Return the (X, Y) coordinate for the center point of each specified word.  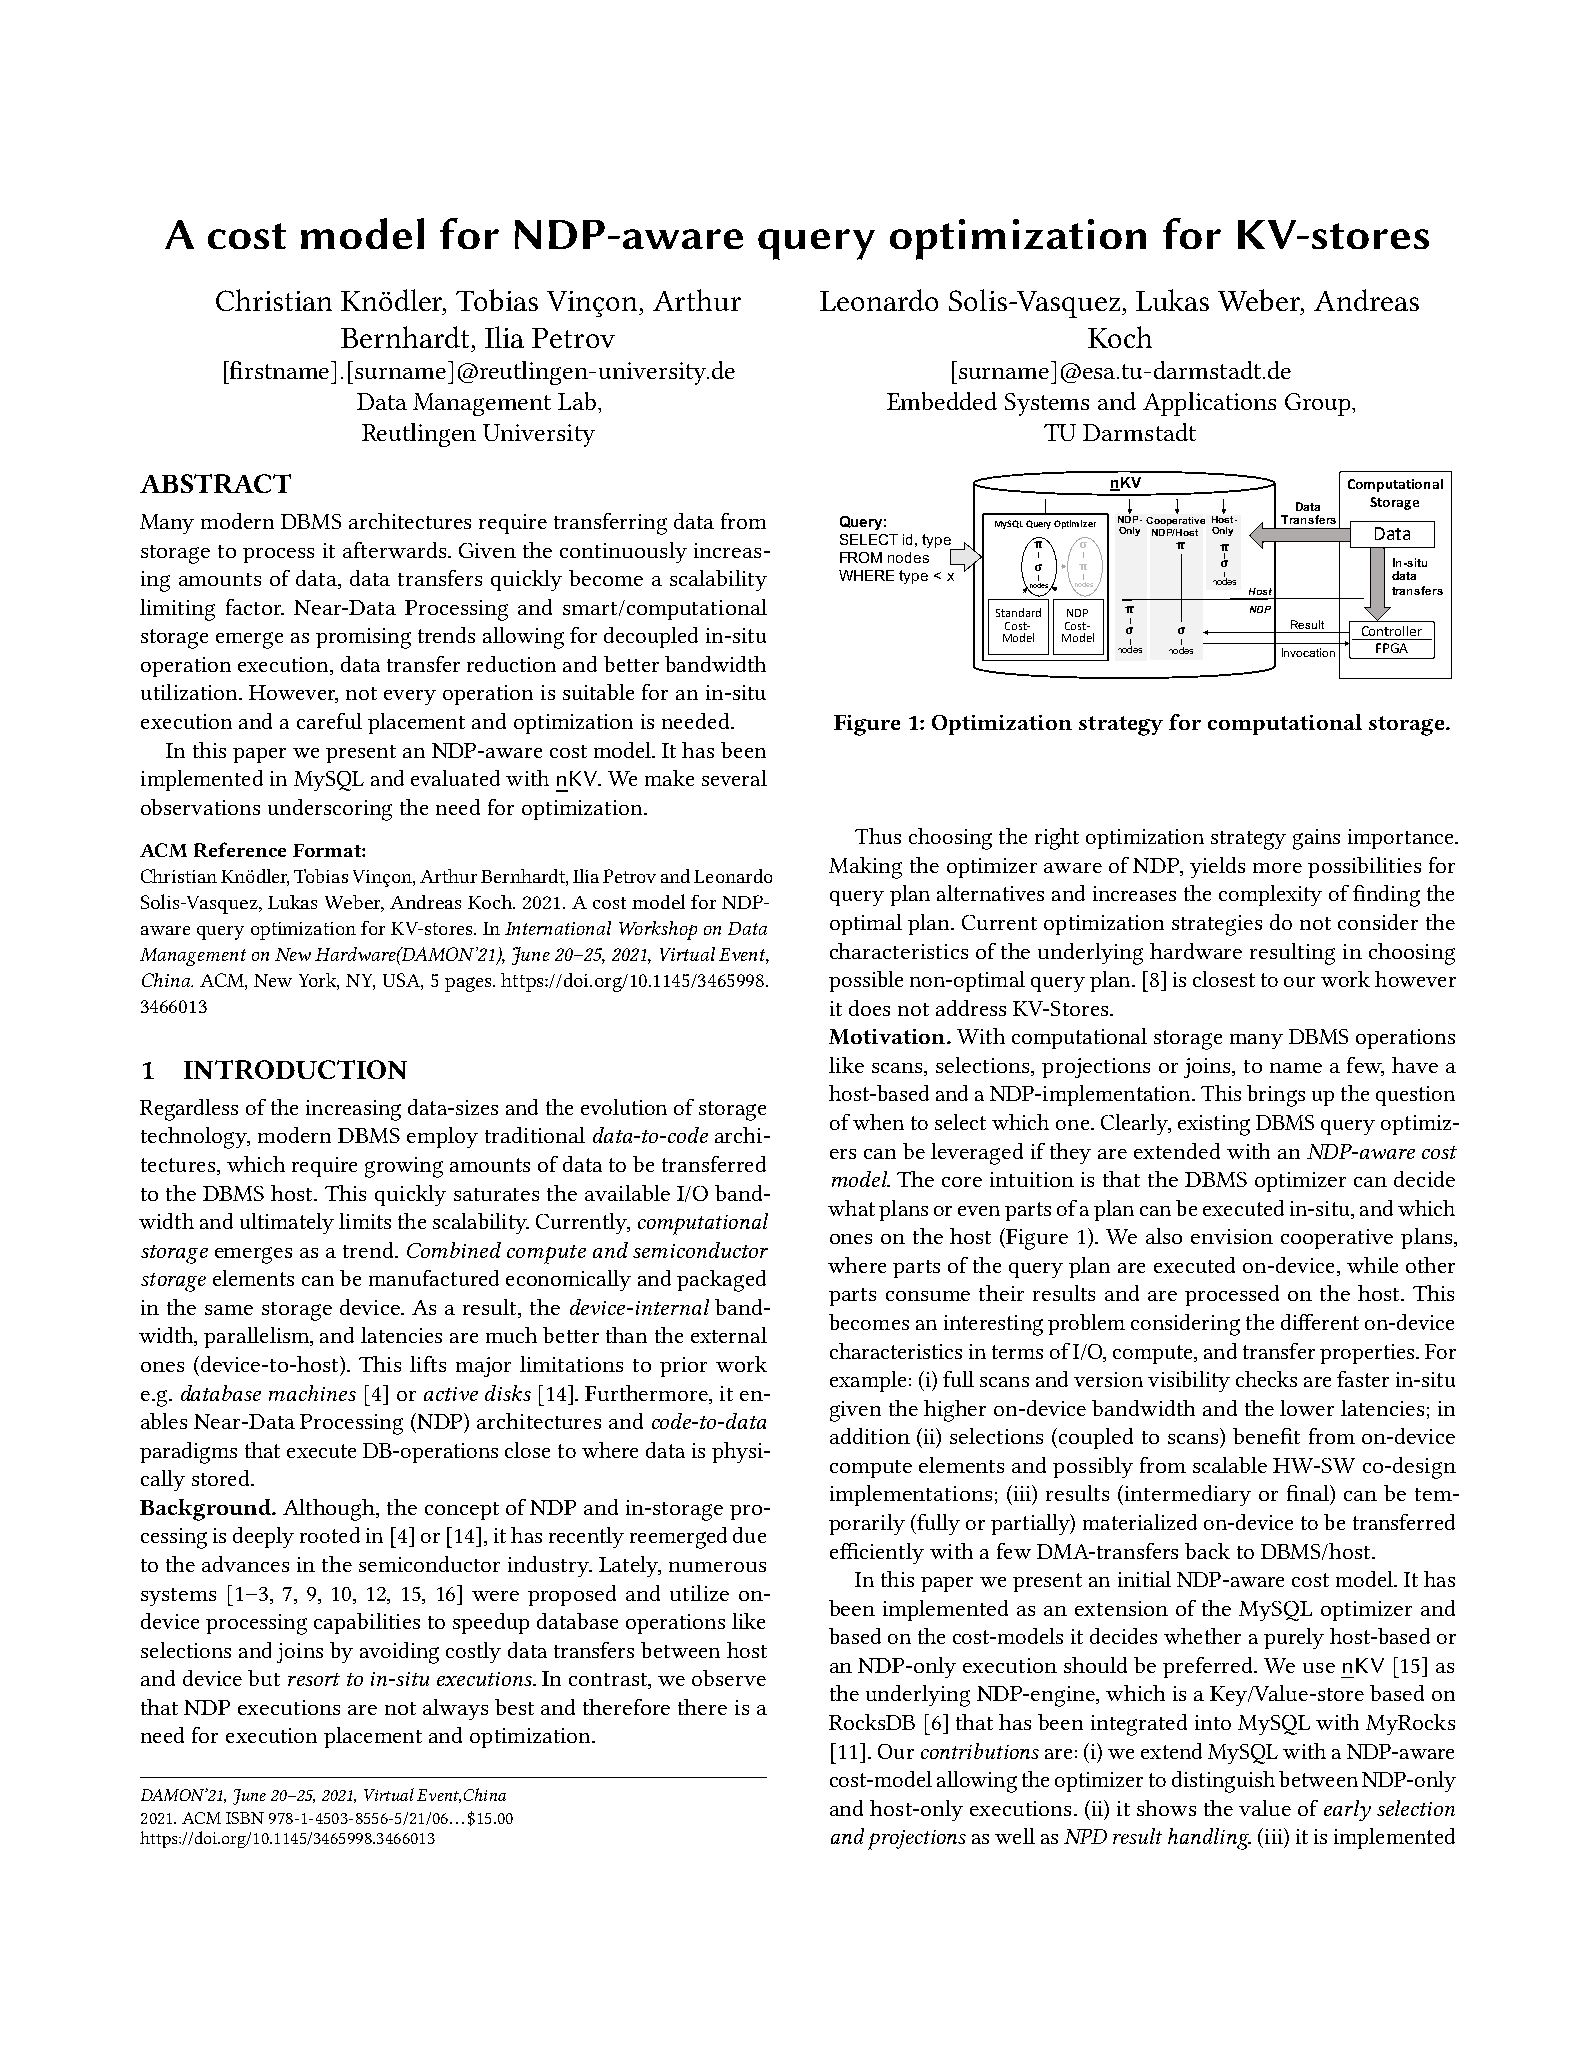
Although (330, 1510)
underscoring (330, 810)
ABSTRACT (215, 483)
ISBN (245, 1818)
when (878, 1122)
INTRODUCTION (295, 1069)
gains (1316, 839)
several (734, 778)
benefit (1266, 1436)
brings (1276, 1096)
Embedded (942, 401)
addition (870, 1436)
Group (1319, 404)
